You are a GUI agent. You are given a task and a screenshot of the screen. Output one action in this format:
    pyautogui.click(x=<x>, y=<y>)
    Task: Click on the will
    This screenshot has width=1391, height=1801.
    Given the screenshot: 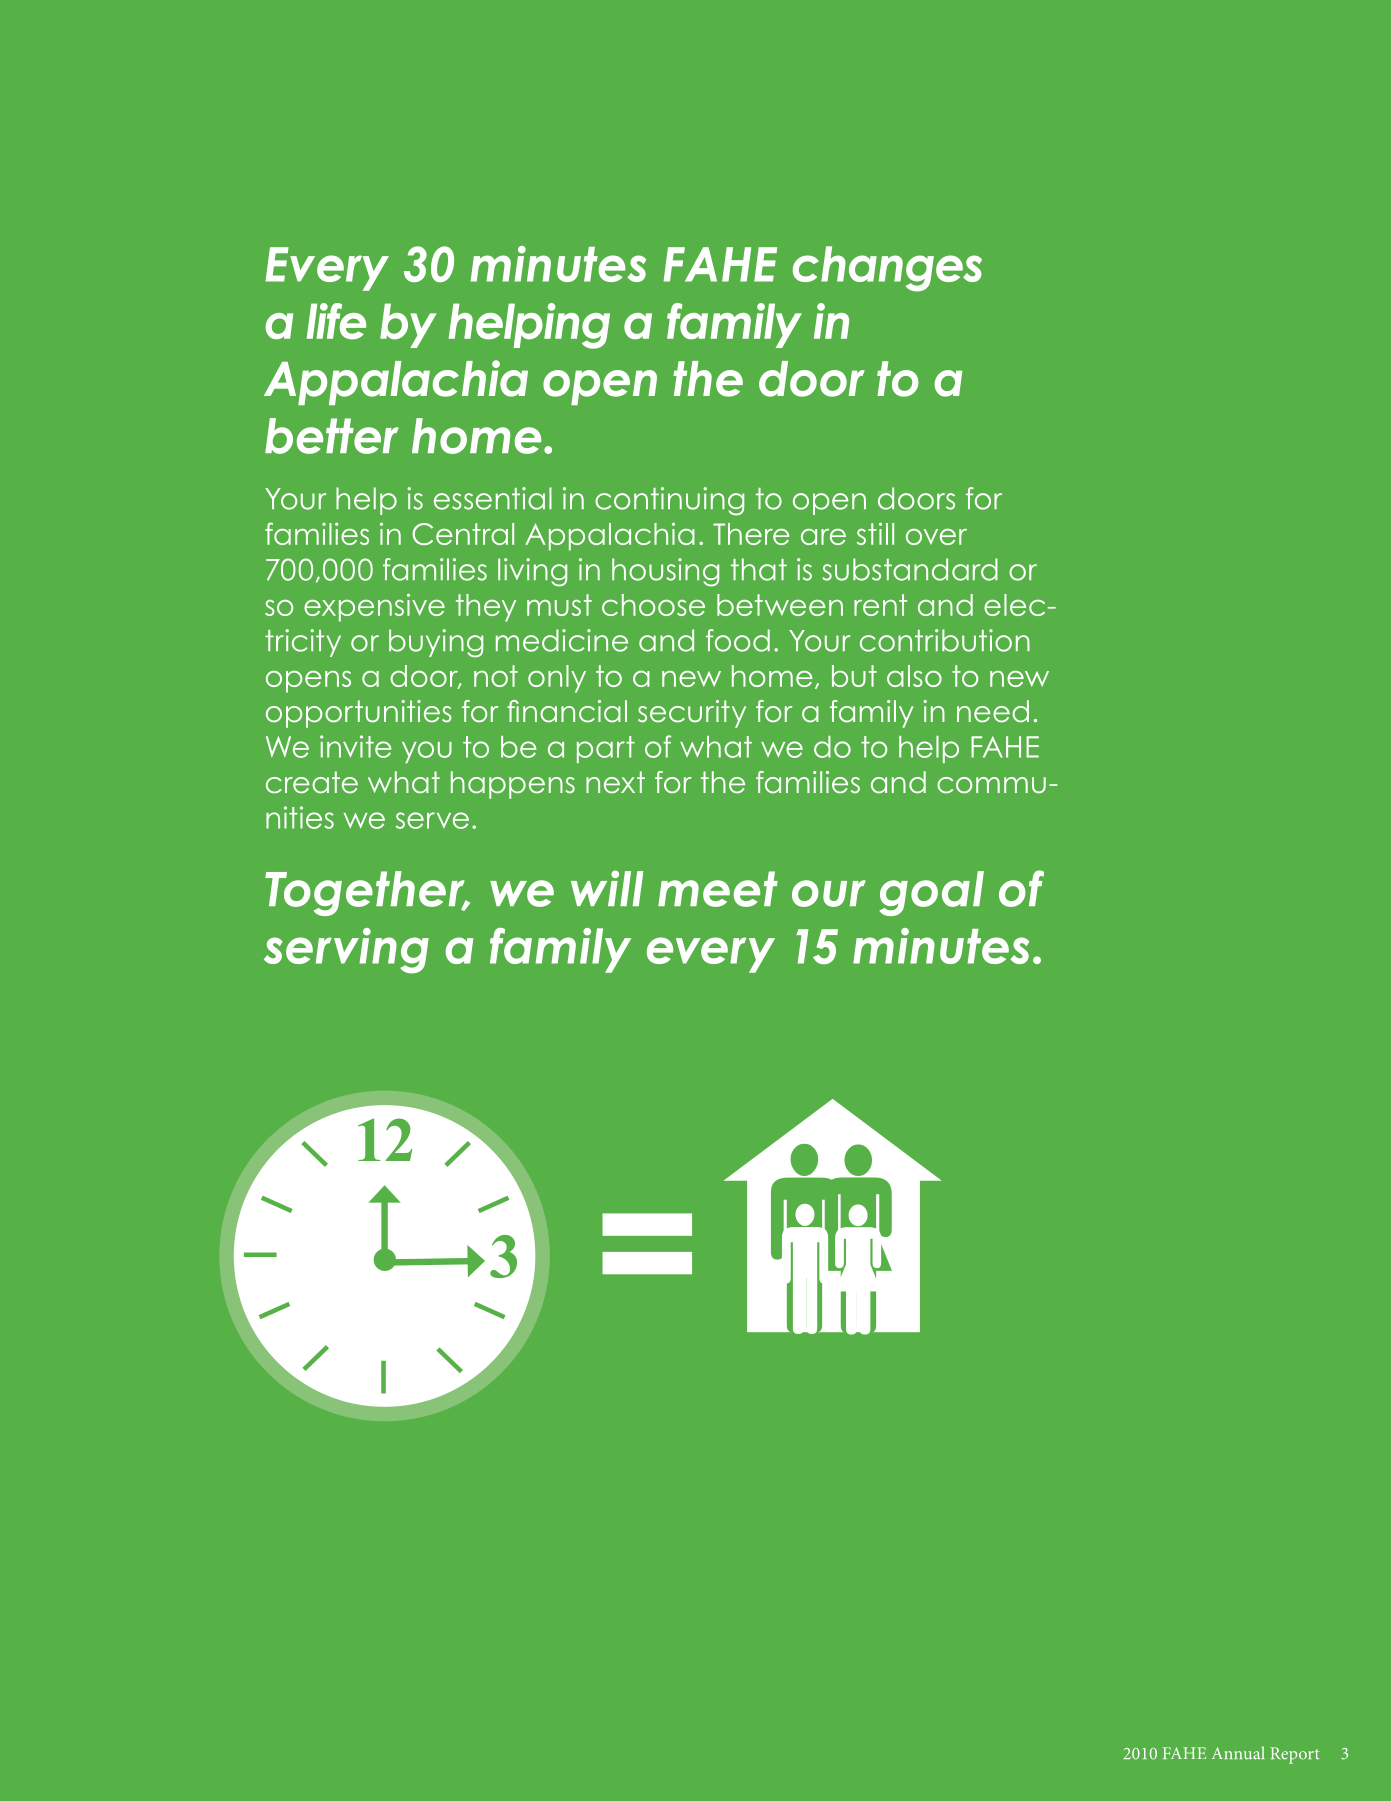 What is the action you would take?
    pyautogui.click(x=607, y=888)
